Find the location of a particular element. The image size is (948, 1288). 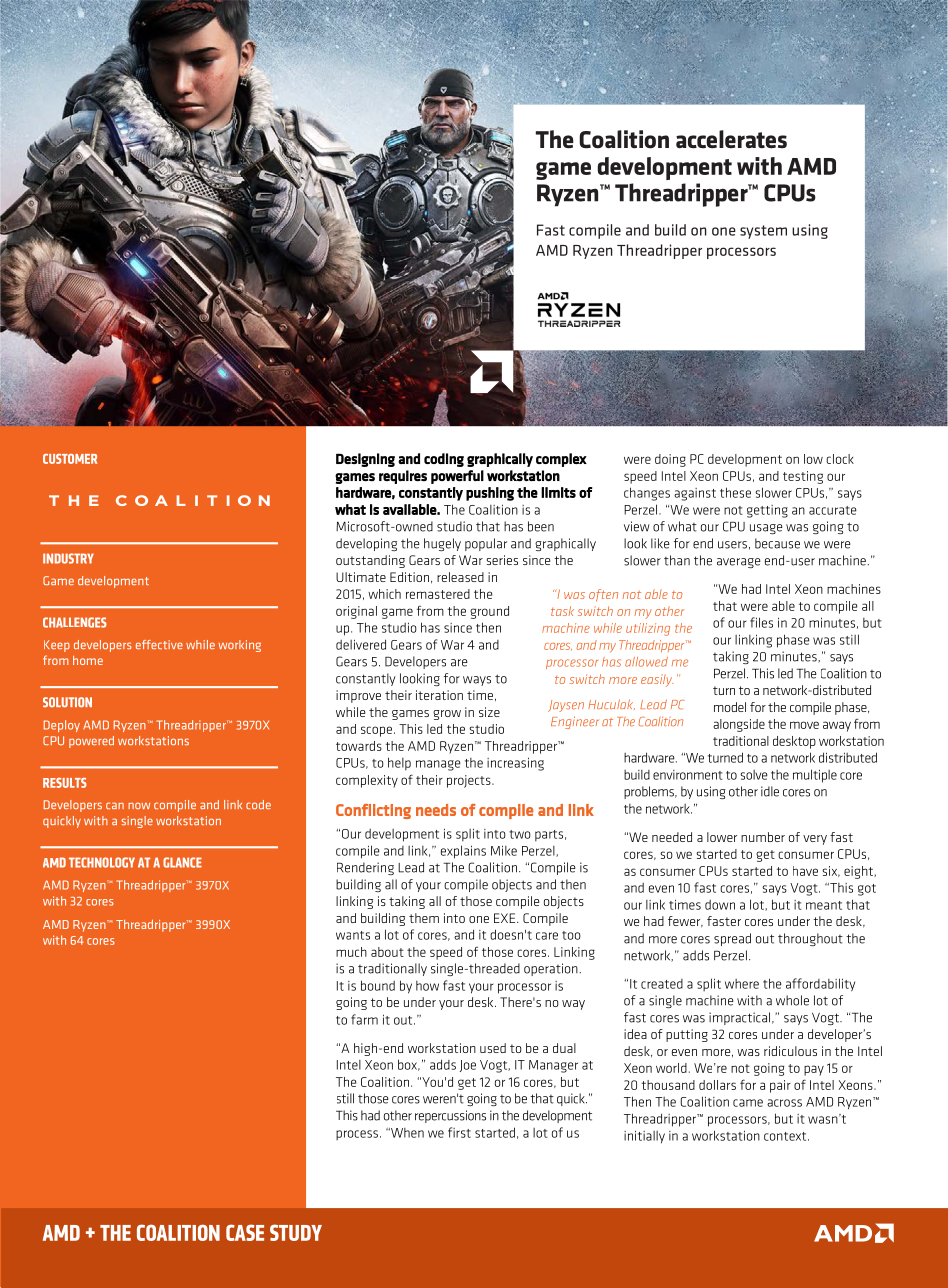

now is located at coordinates (139, 805).
